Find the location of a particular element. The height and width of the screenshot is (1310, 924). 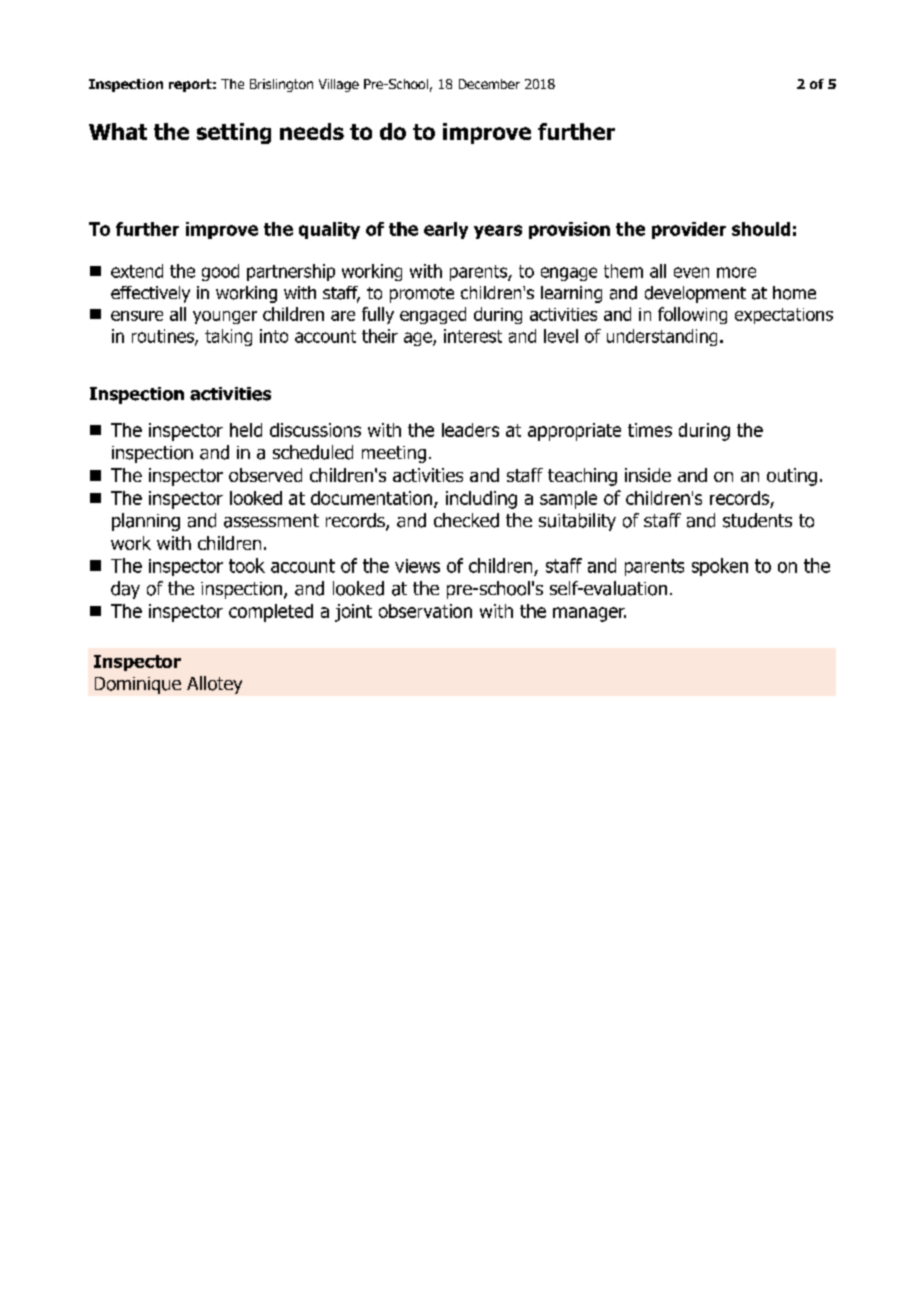

observation is located at coordinates (425, 611).
